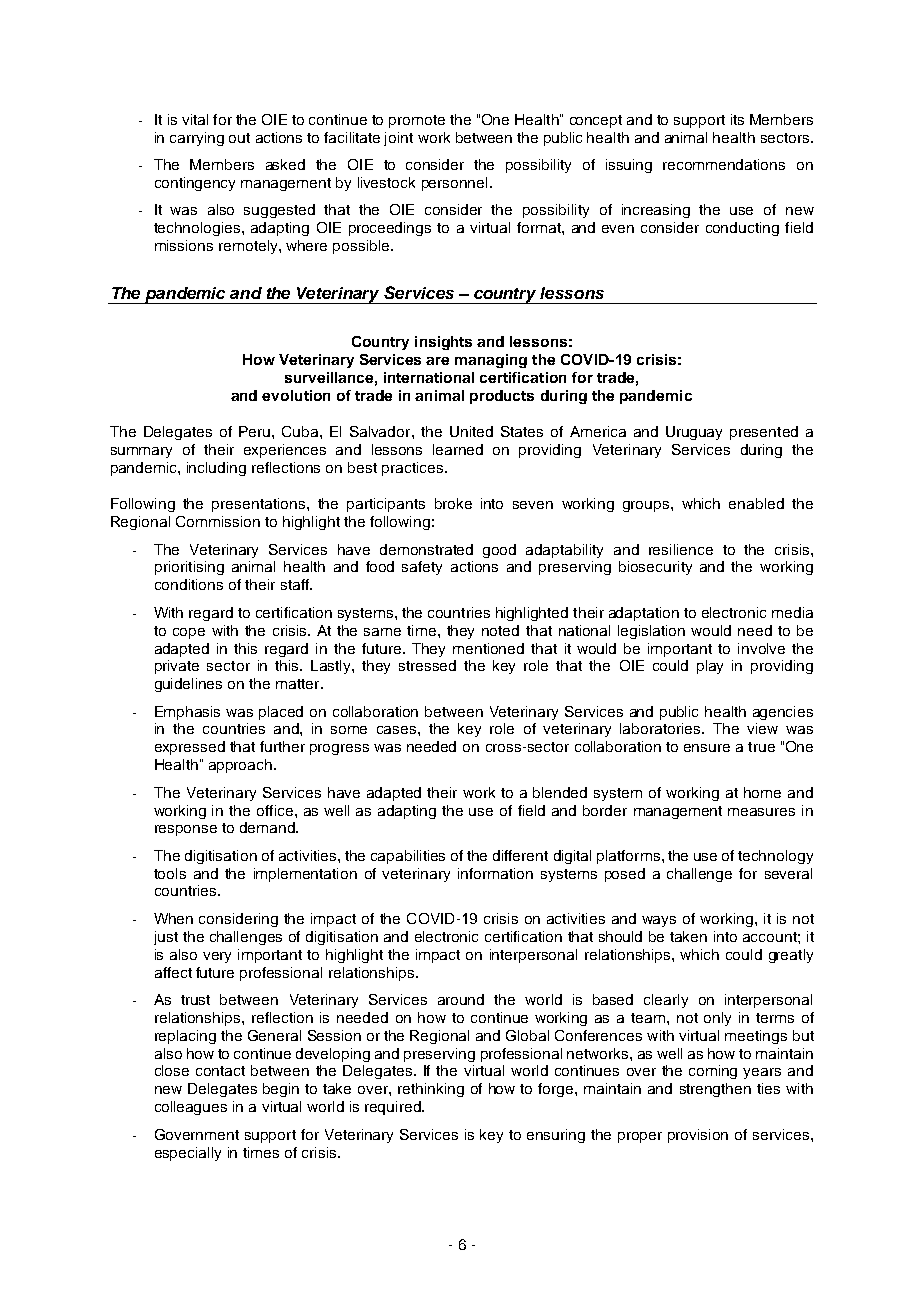 The image size is (924, 1308). I want to click on enabled, so click(756, 503).
